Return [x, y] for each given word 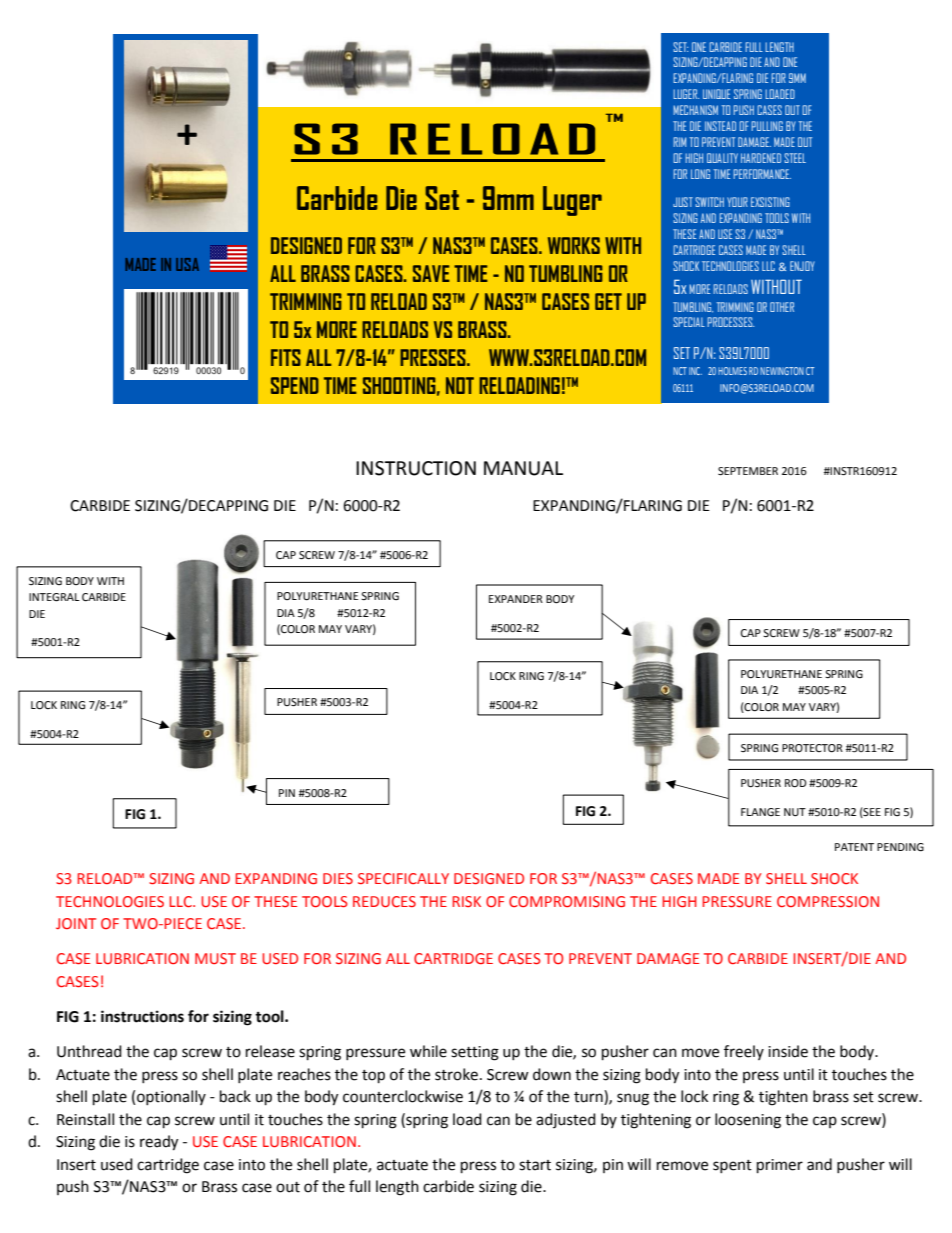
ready [159, 1143]
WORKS [574, 245]
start [535, 1165]
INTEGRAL [54, 597]
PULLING [767, 126]
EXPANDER [516, 599]
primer [780, 1166]
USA [187, 264]
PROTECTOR [812, 748]
